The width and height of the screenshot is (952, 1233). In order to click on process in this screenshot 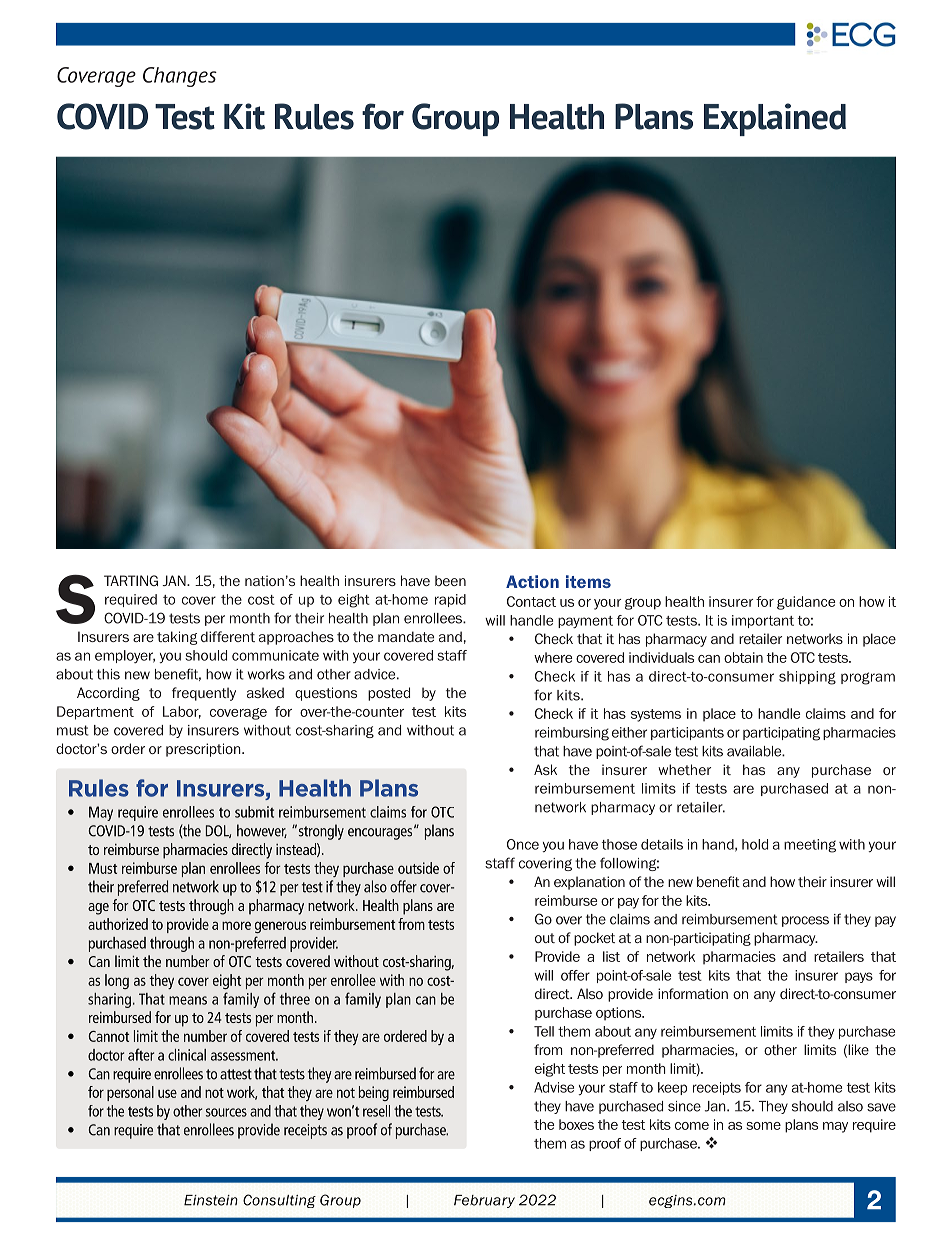, I will do `click(805, 921)`.
